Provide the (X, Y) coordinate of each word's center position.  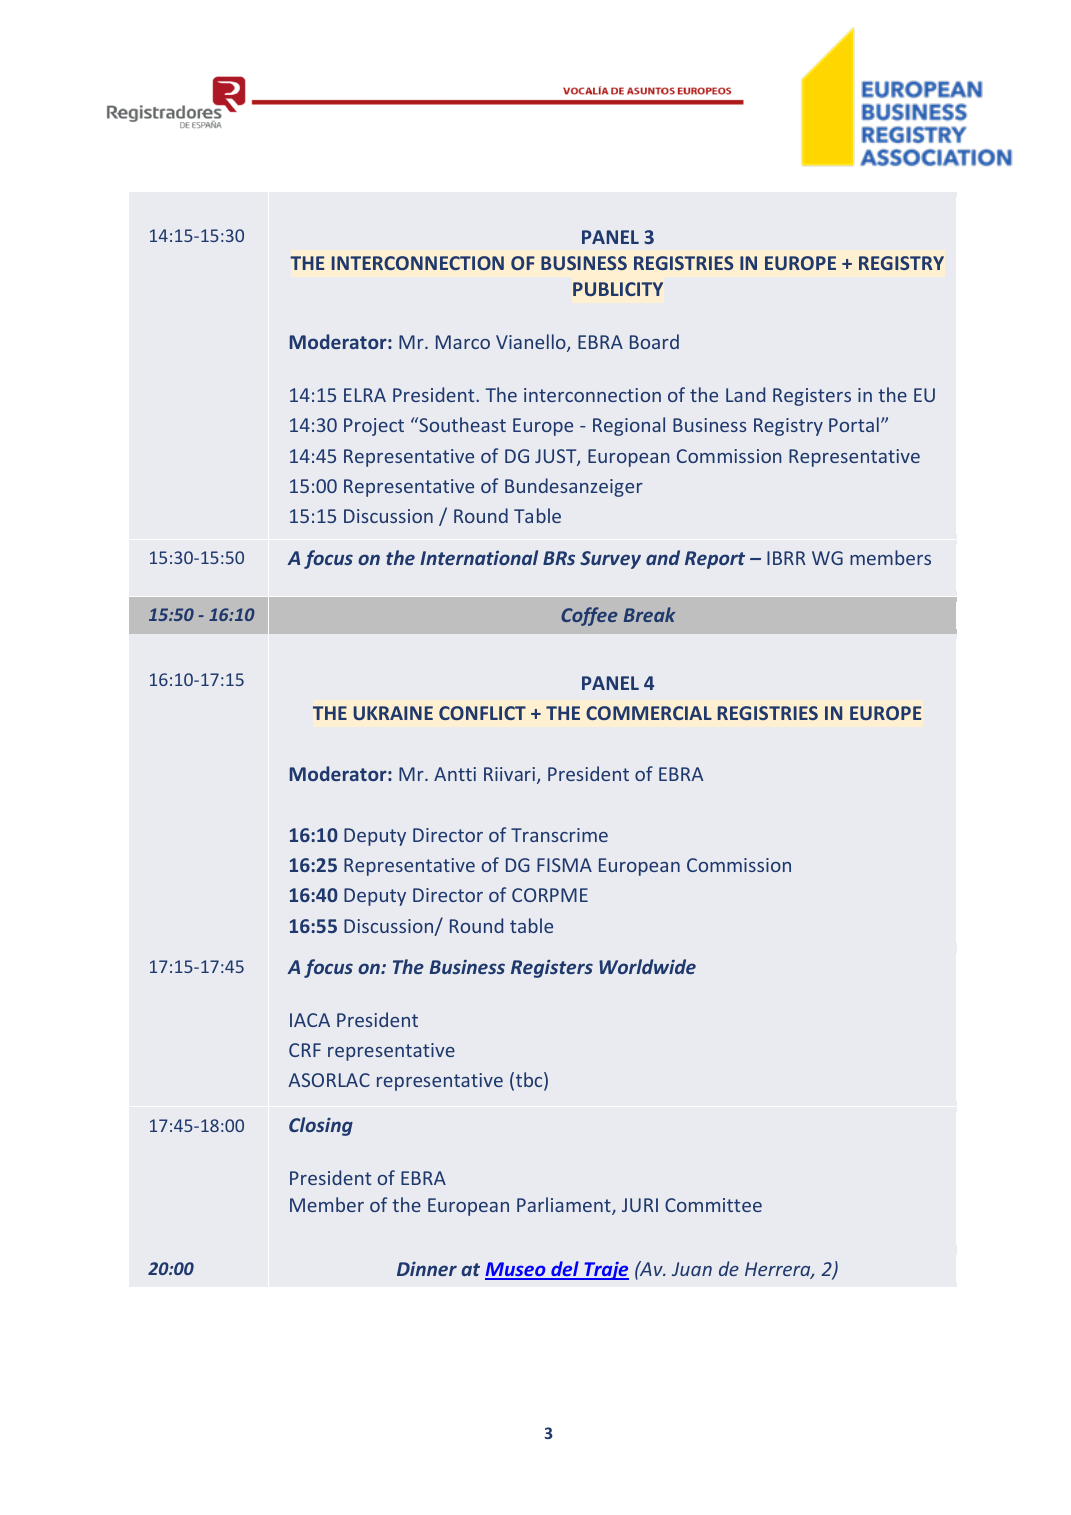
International (479, 557)
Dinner (427, 1268)
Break (649, 614)
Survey (610, 560)
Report (715, 560)
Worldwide (647, 966)
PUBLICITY (618, 289)
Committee (713, 1205)
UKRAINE (393, 713)
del (565, 1270)
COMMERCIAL (649, 713)
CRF (305, 1050)
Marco (463, 342)
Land (745, 394)
